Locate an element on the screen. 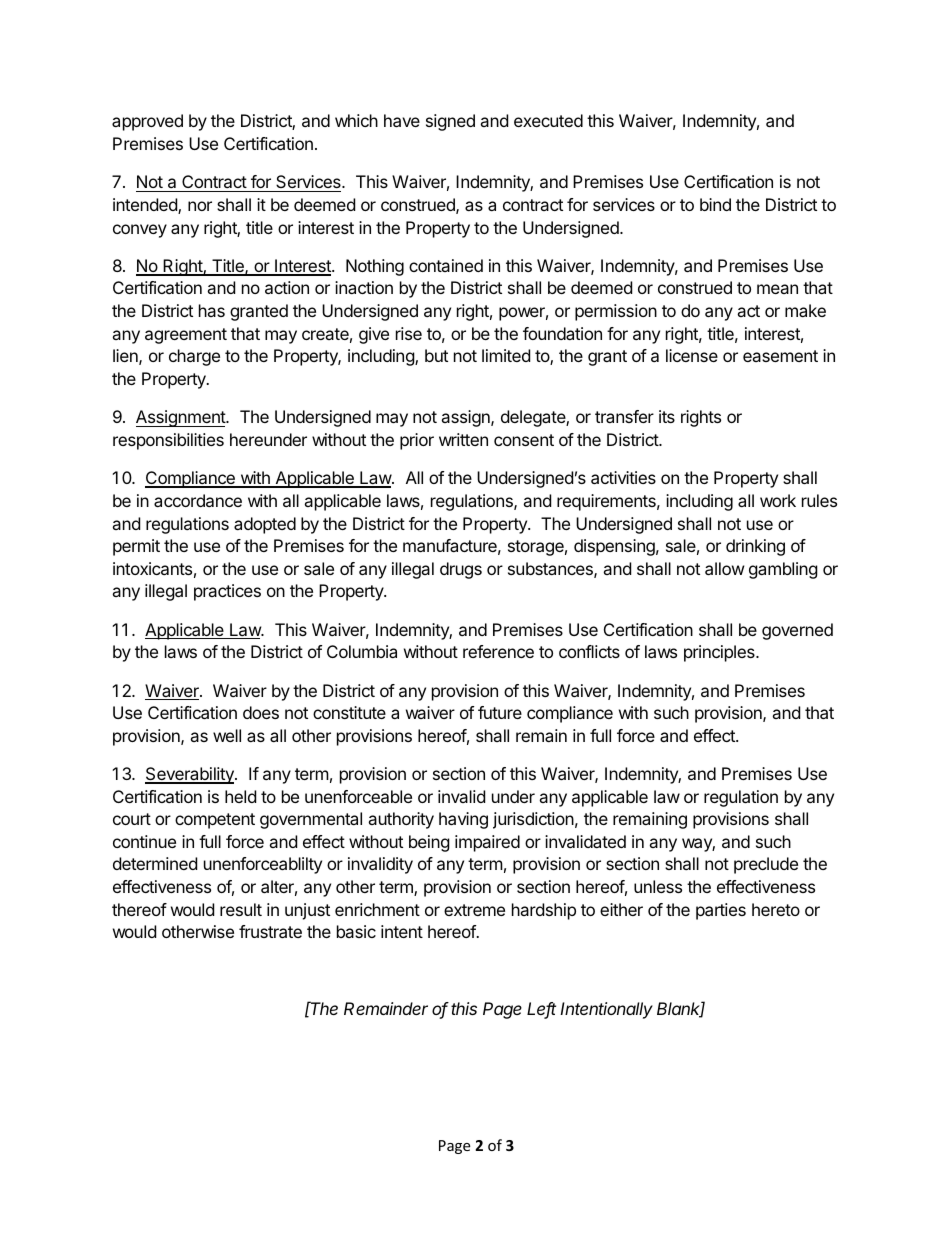 The height and width of the screenshot is (1233, 952). drugs is located at coordinates (461, 570).
